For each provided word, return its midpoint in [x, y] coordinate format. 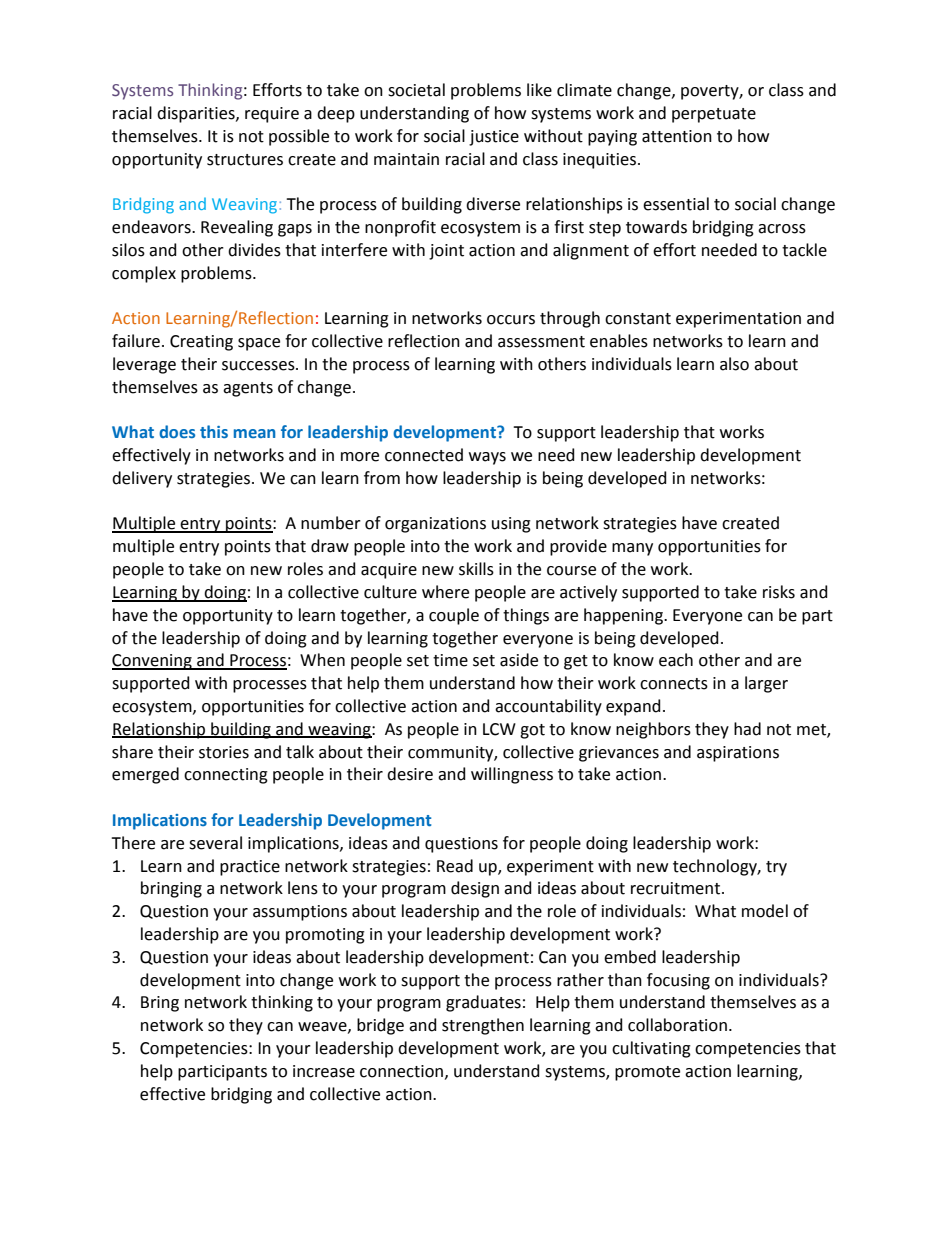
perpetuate [714, 115]
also [734, 364]
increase [324, 1071]
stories [224, 752]
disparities [197, 114]
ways [487, 458]
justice [494, 138]
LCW [499, 729]
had [747, 729]
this [214, 431]
